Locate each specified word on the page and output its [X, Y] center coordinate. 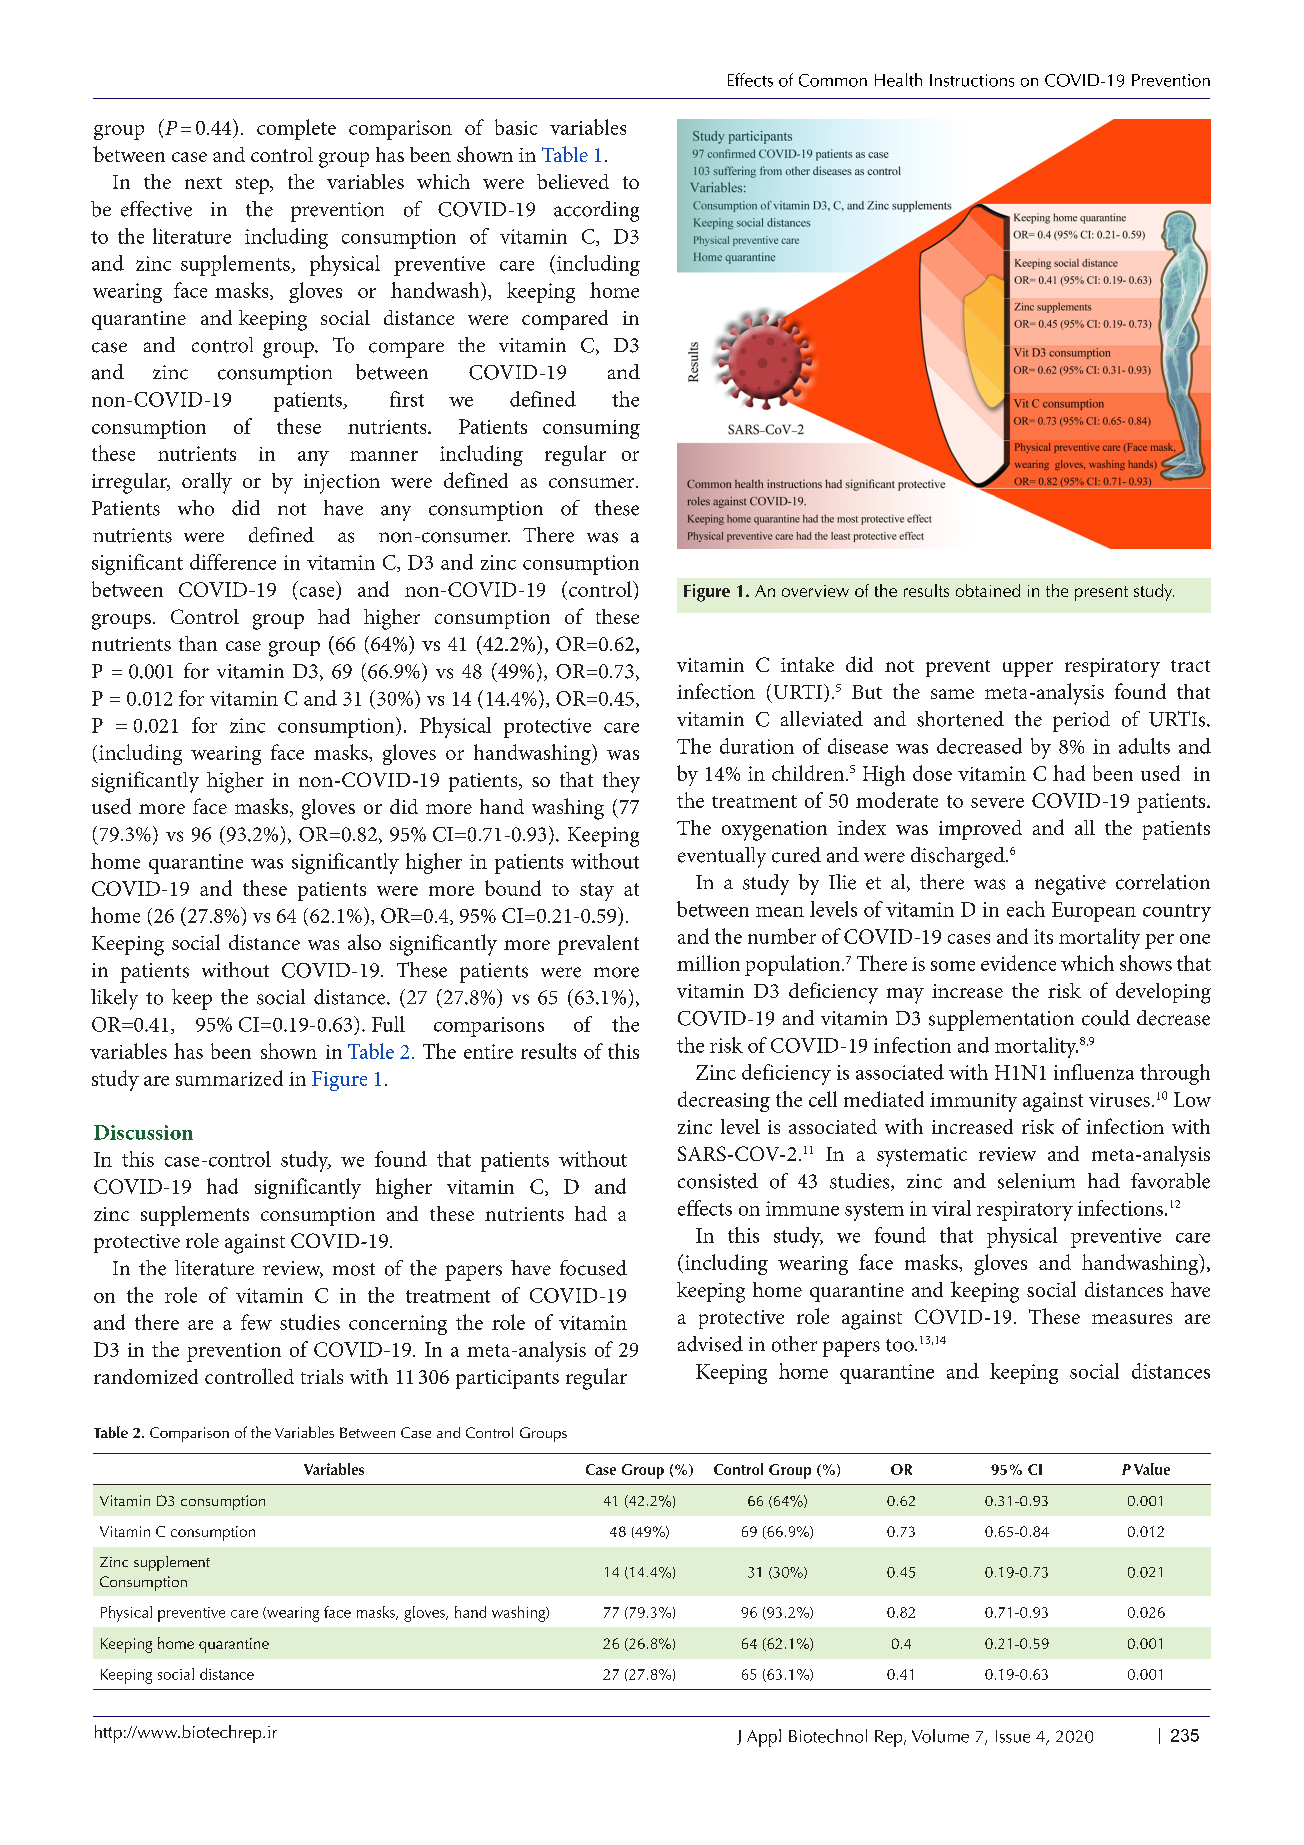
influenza [1094, 1072]
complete [296, 129]
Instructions [972, 80]
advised [710, 1344]
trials [322, 1376]
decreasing [724, 1101]
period [1081, 721]
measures [1132, 1319]
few [256, 1322]
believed [573, 181]
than [198, 643]
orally [207, 483]
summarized [229, 1078]
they [621, 782]
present [1101, 593]
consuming [591, 429]
